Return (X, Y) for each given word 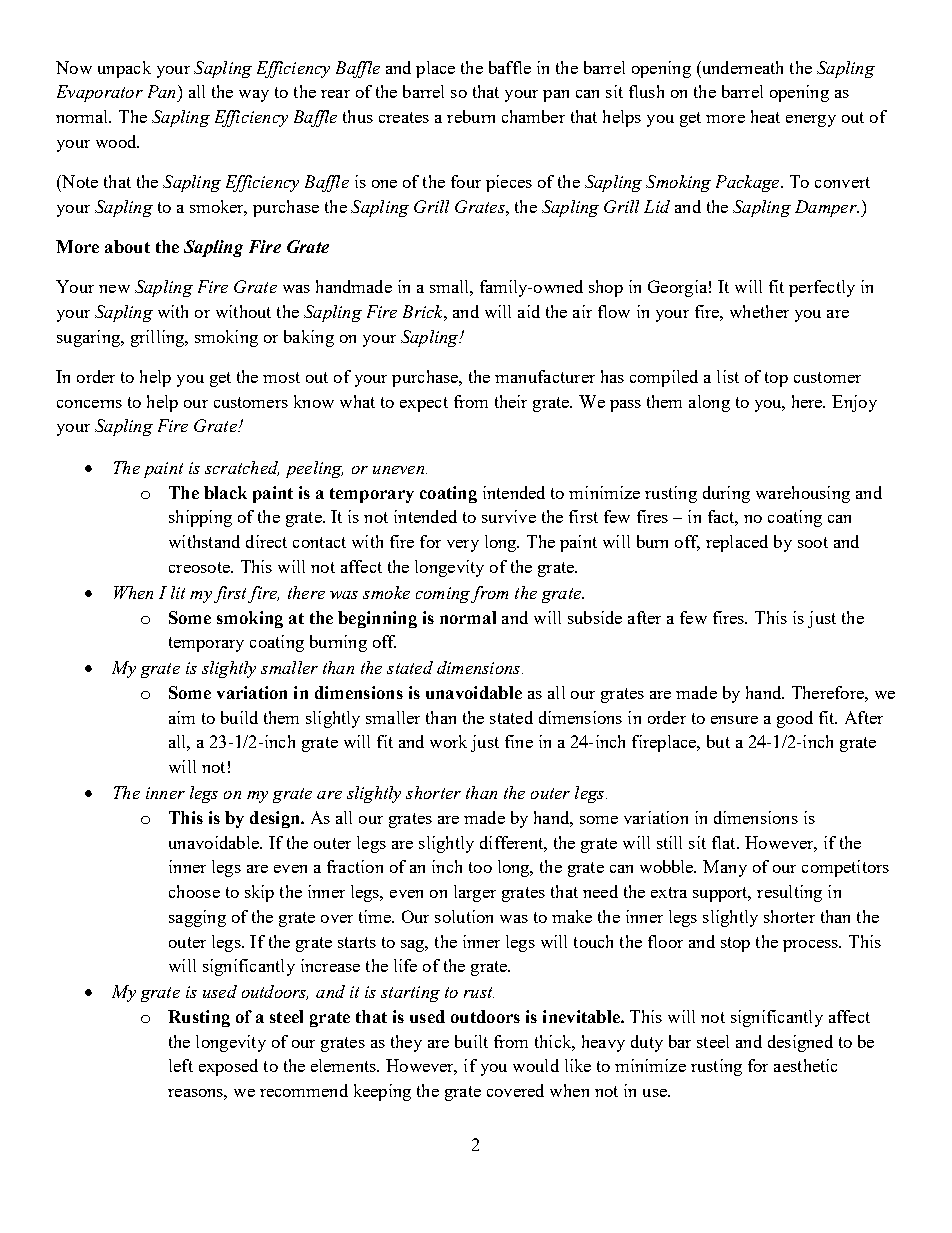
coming (443, 595)
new (114, 289)
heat (765, 116)
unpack (124, 69)
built (471, 1041)
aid (529, 311)
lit (178, 592)
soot (813, 542)
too (480, 867)
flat (725, 842)
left (181, 1065)
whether (759, 311)
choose (194, 891)
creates (404, 117)
